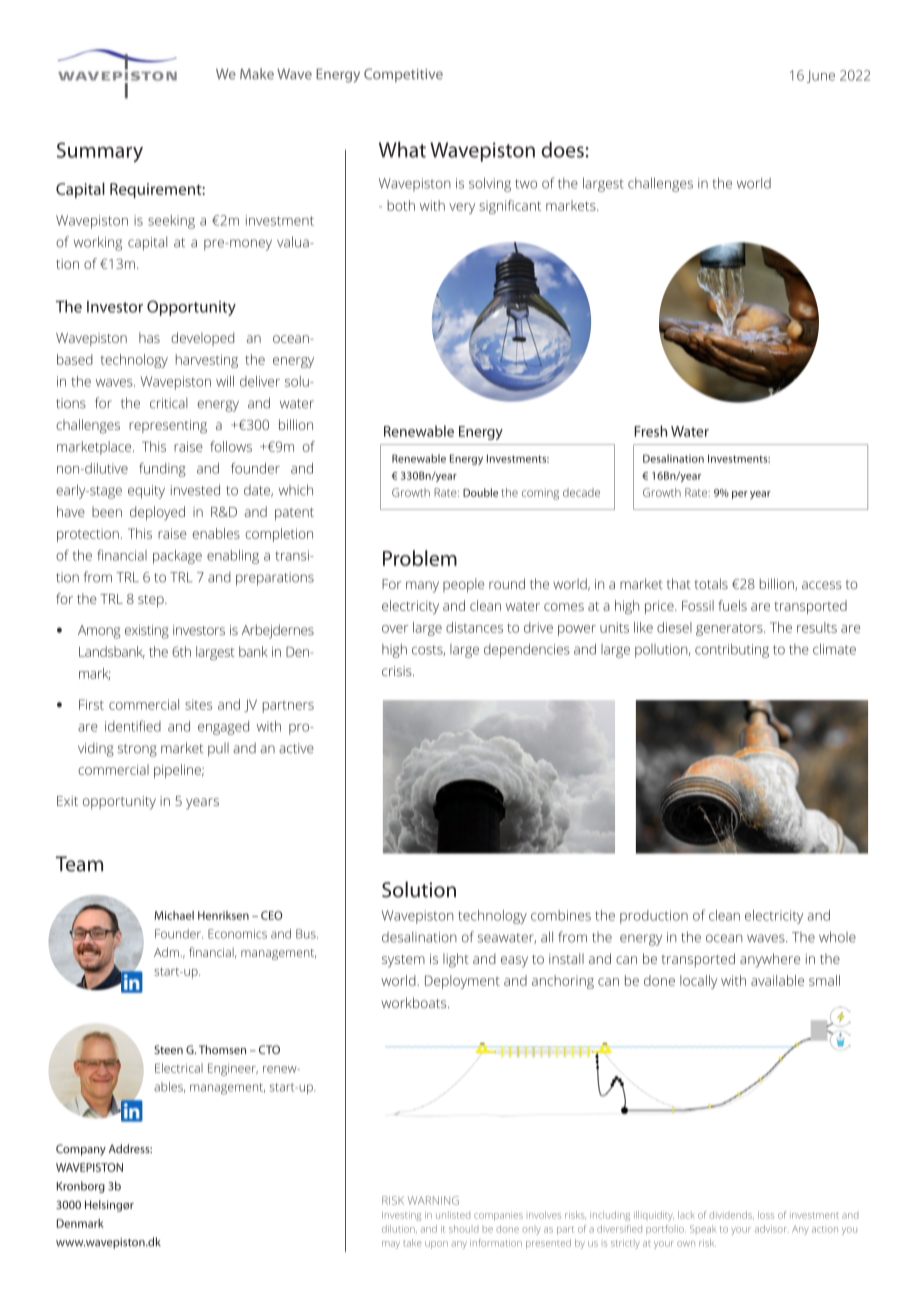  I want to click on Double, so click(480, 492).
